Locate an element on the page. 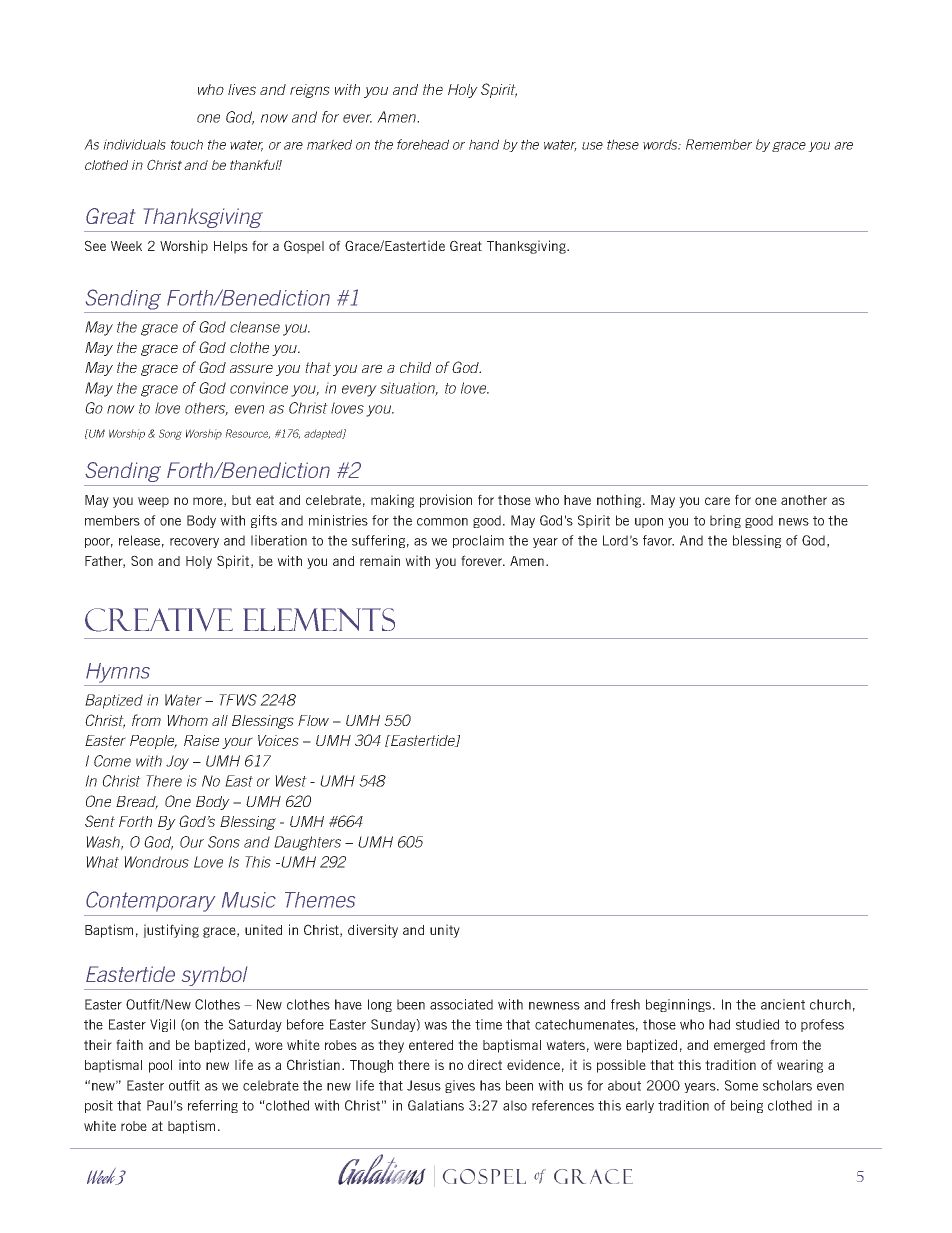  ancient is located at coordinates (783, 1004).
